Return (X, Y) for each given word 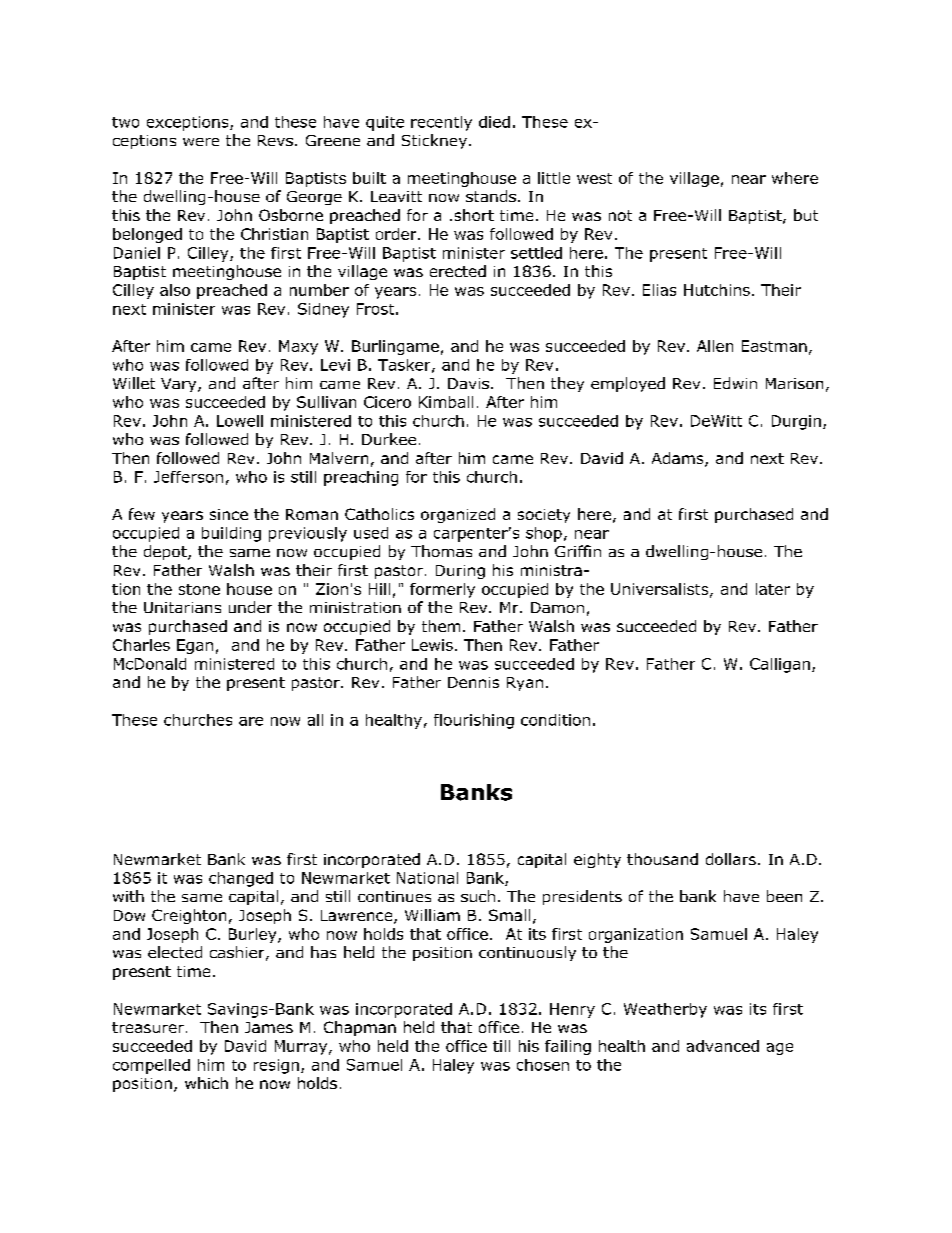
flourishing (474, 721)
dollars (731, 859)
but (806, 215)
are (251, 721)
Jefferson (188, 477)
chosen (543, 1065)
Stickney (434, 141)
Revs (275, 140)
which (206, 1083)
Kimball (446, 402)
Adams (679, 459)
